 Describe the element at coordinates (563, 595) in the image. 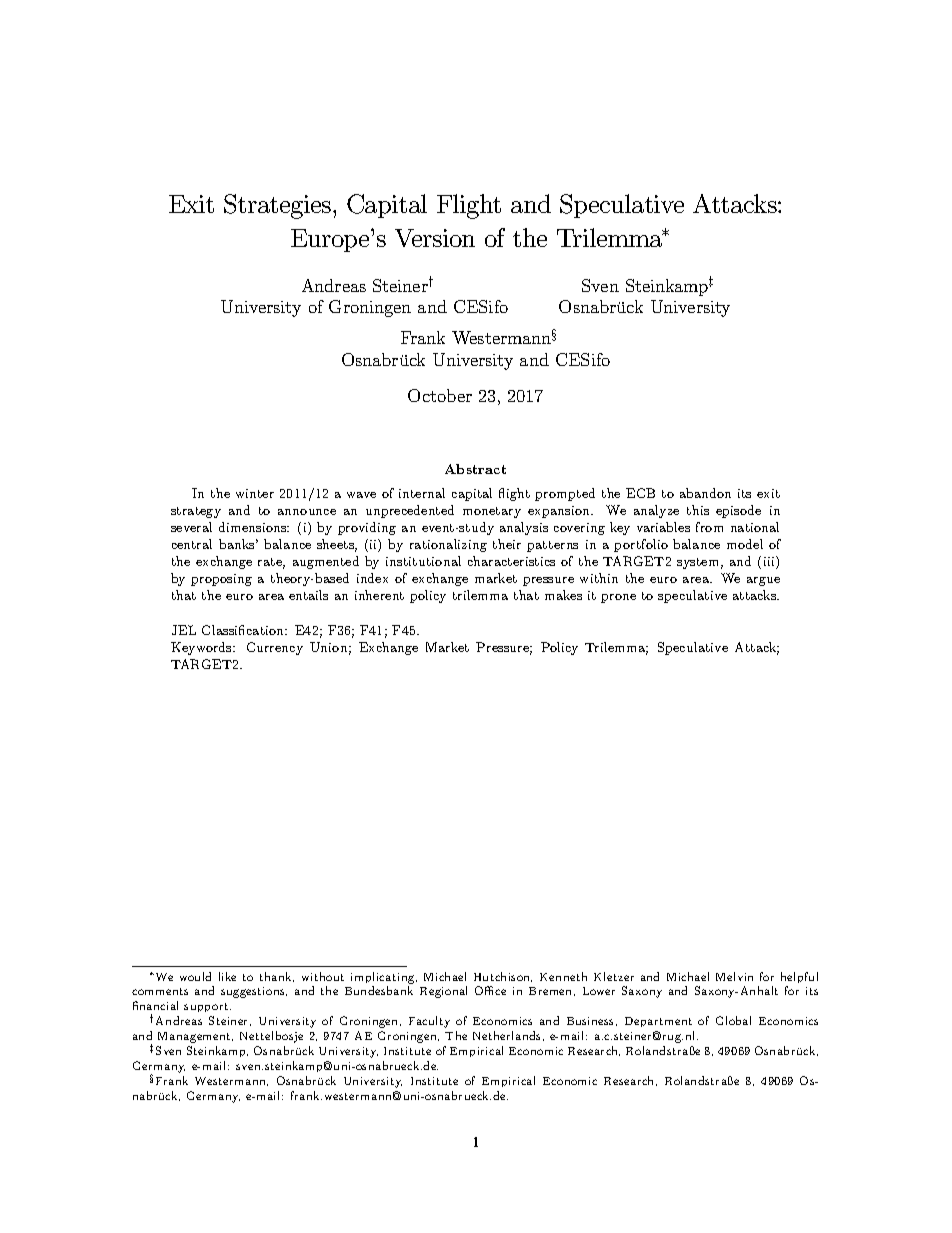

I see `makes` at that location.
